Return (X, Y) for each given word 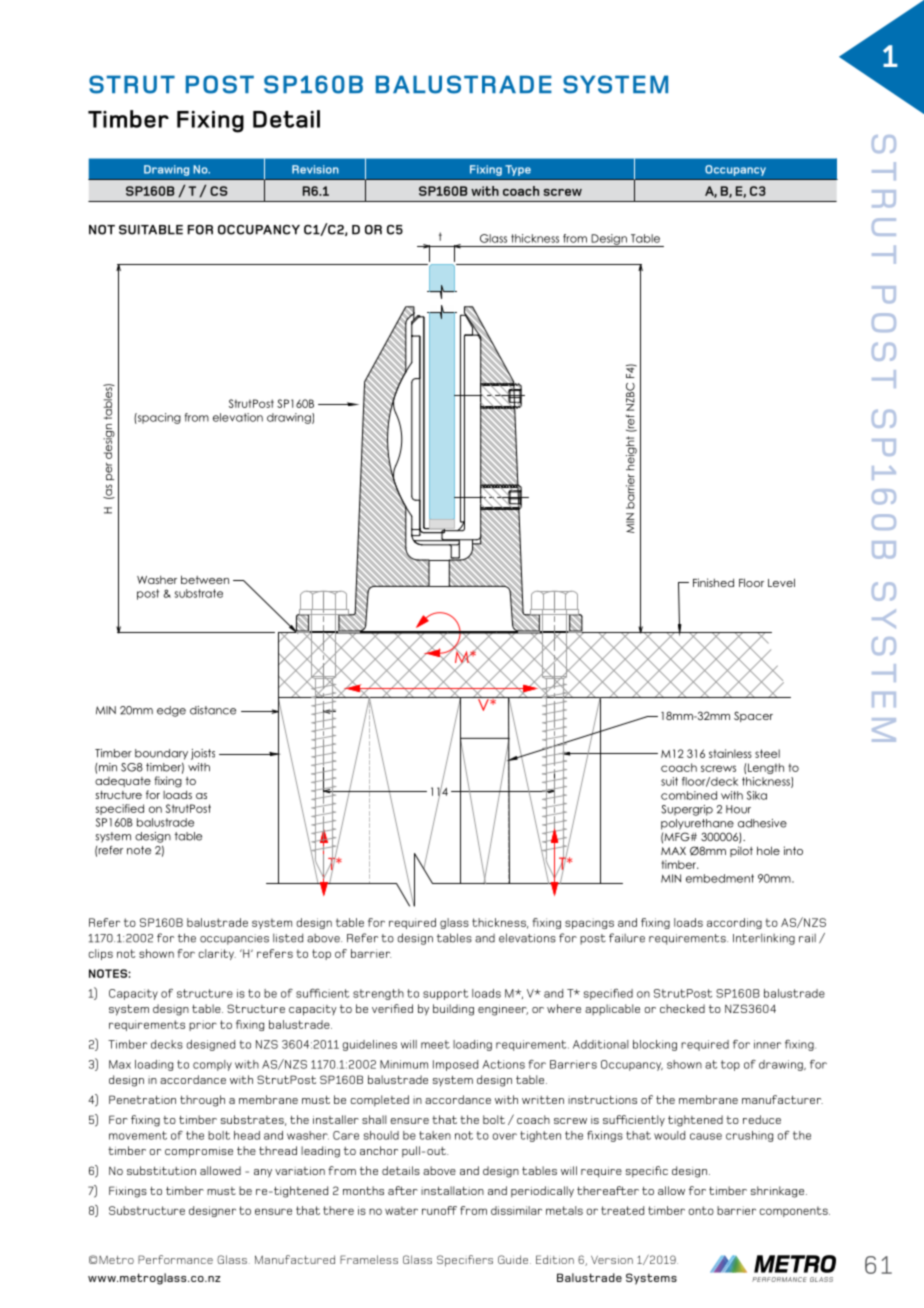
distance (213, 710)
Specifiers (465, 1261)
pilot (741, 851)
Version (612, 1260)
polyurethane (697, 824)
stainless (730, 753)
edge (171, 711)
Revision (315, 169)
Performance (175, 1259)
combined (689, 795)
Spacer (753, 716)
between (205, 579)
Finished (713, 582)
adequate (123, 782)
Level (781, 582)
